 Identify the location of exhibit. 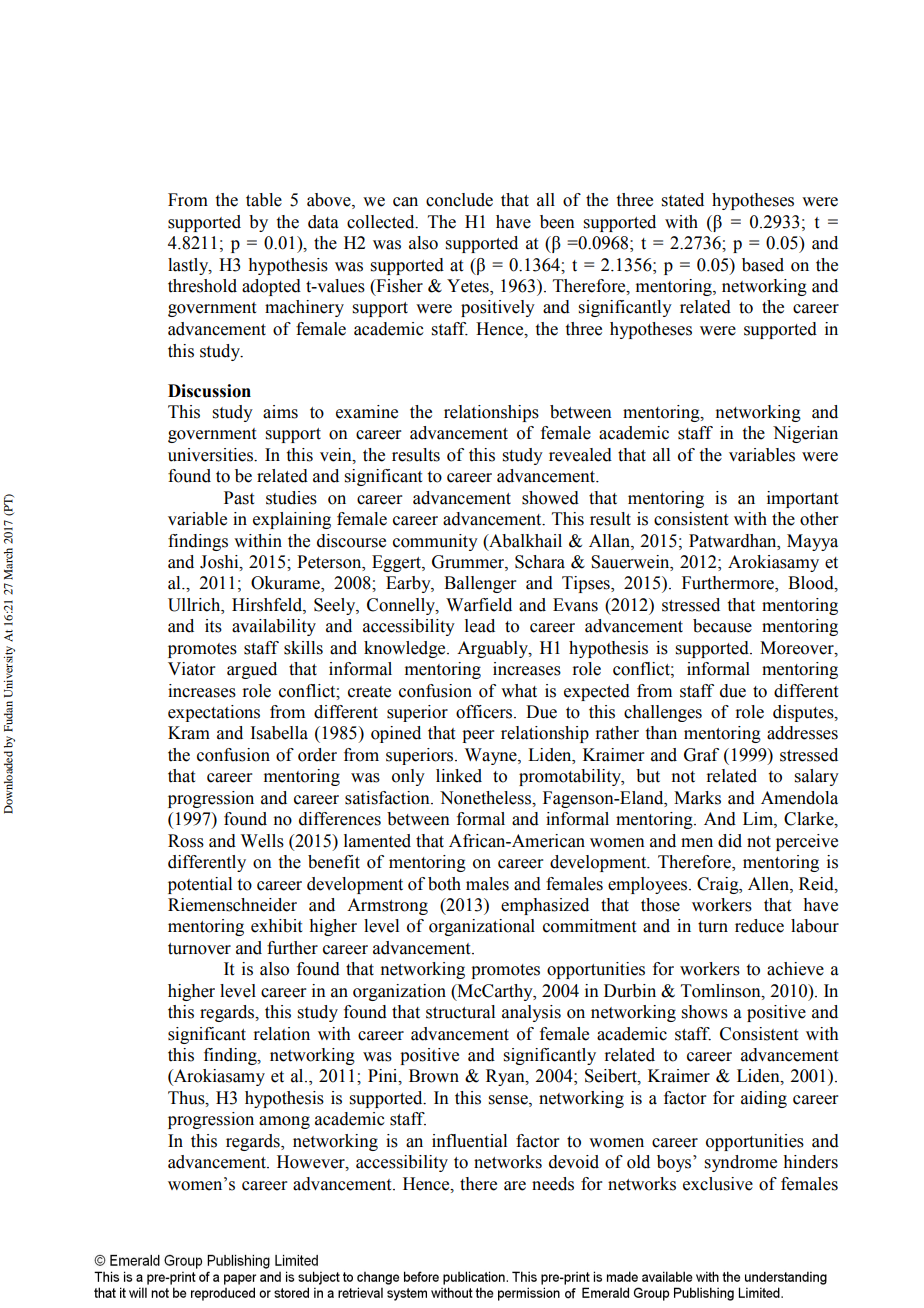
(276, 926).
